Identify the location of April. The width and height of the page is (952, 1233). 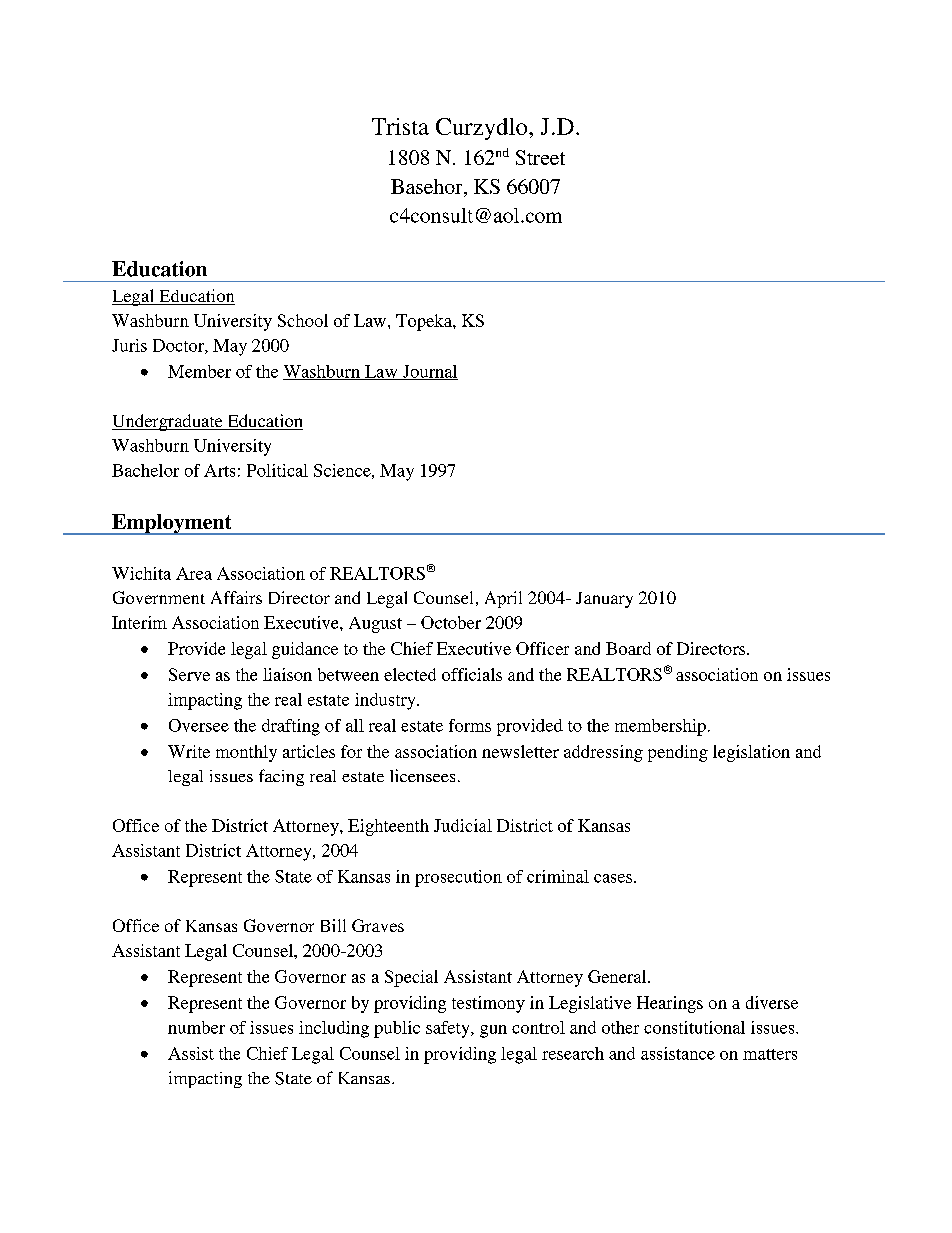
(503, 599).
